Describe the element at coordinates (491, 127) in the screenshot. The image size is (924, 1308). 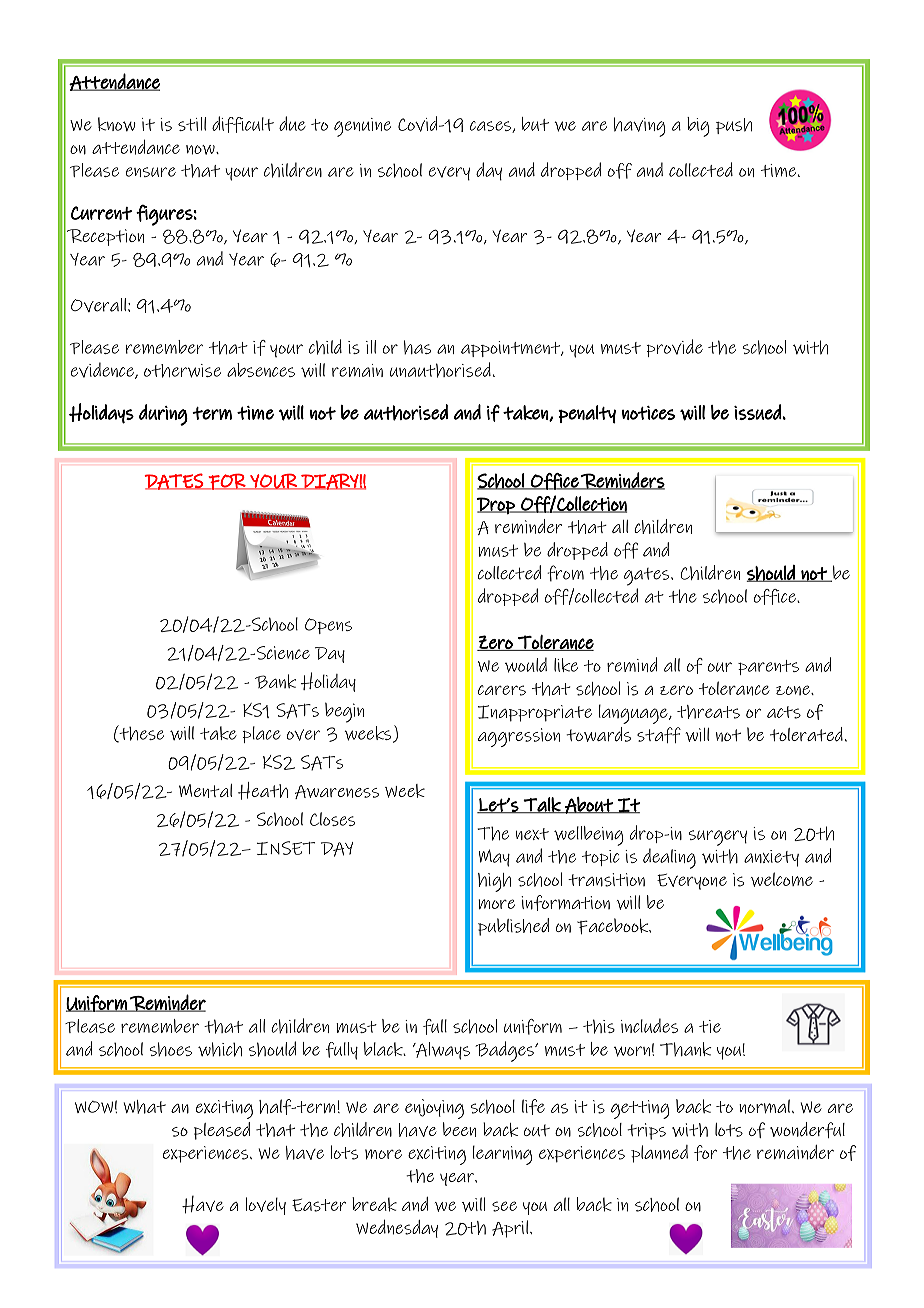
I see `cases` at that location.
